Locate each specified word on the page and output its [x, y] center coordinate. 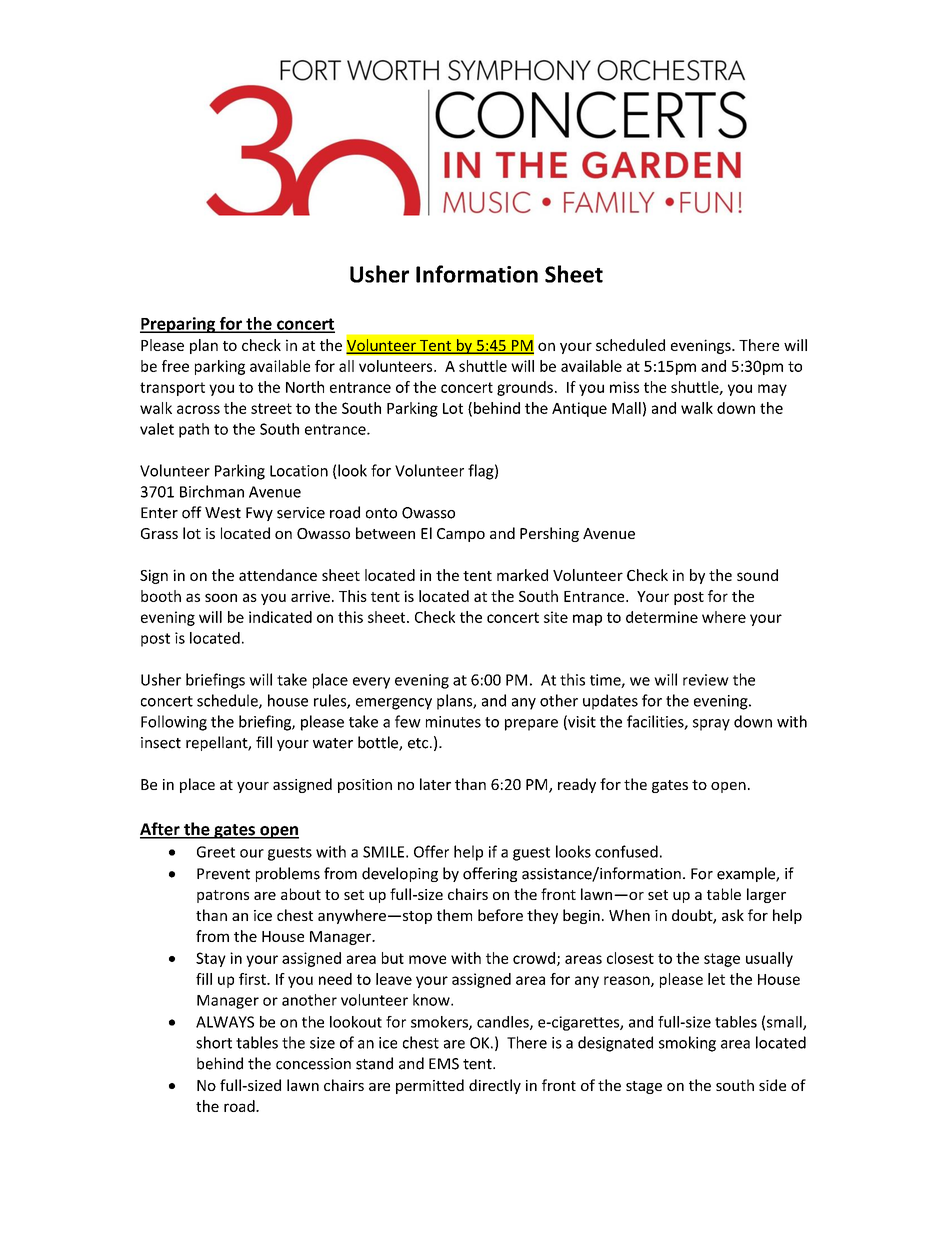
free [175, 366]
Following [174, 723]
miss [624, 387]
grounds [525, 388]
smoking [687, 1044]
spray [711, 725]
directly [495, 1086]
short [214, 1042]
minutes [453, 722]
